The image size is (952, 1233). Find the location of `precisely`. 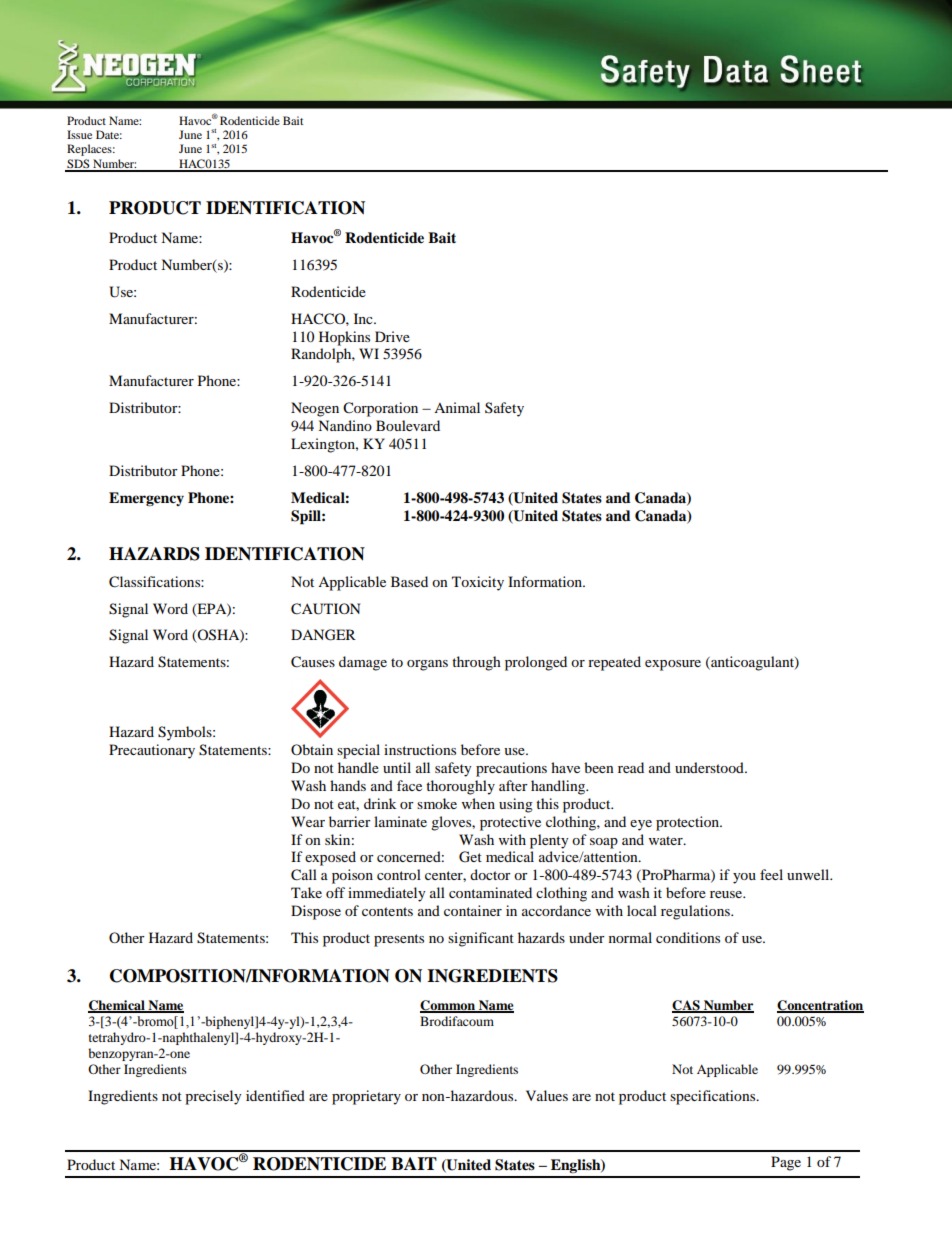

precisely is located at coordinates (213, 1097).
